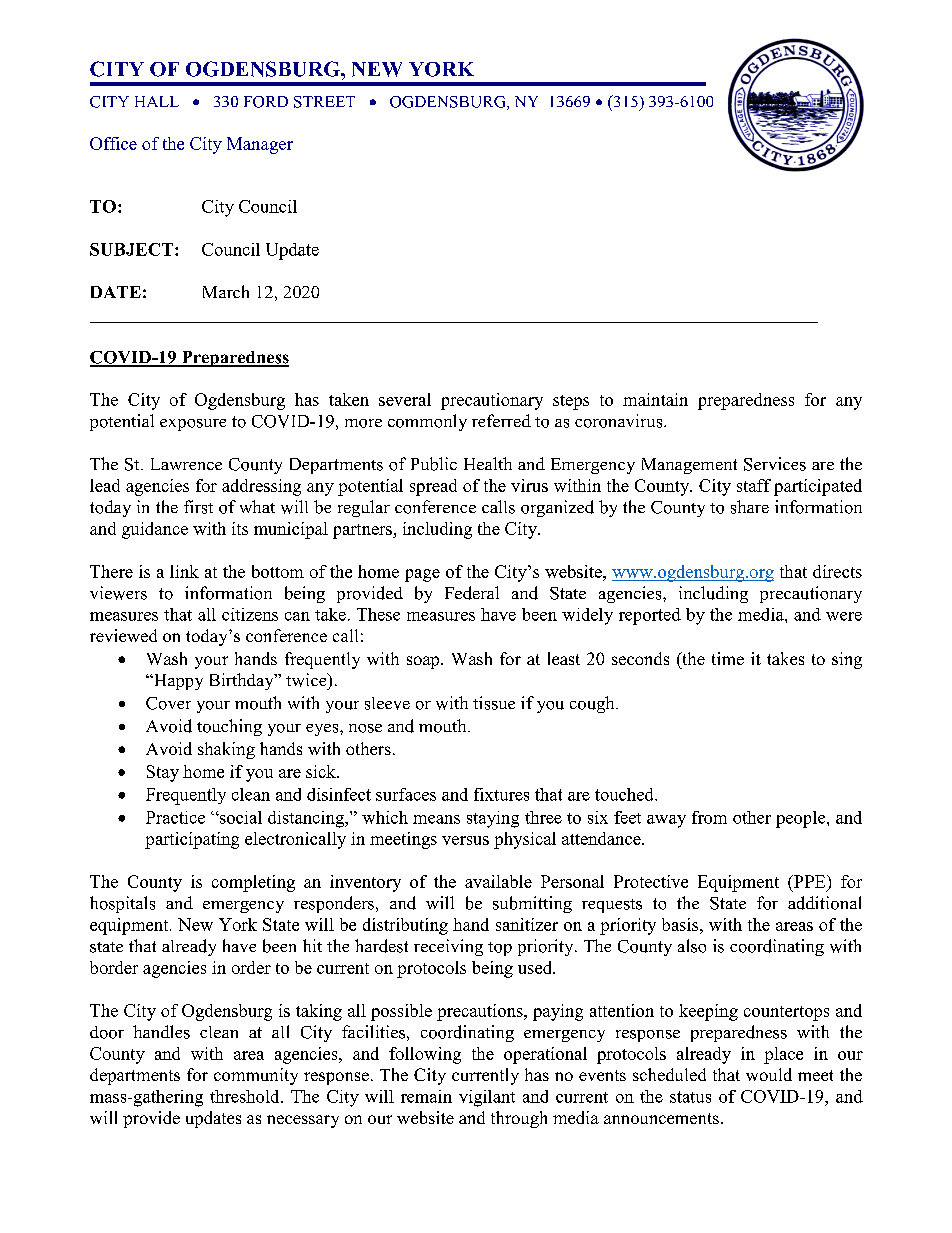 Image resolution: width=952 pixels, height=1233 pixels. Describe the element at coordinates (157, 101) in the image. I see `HALL` at that location.
